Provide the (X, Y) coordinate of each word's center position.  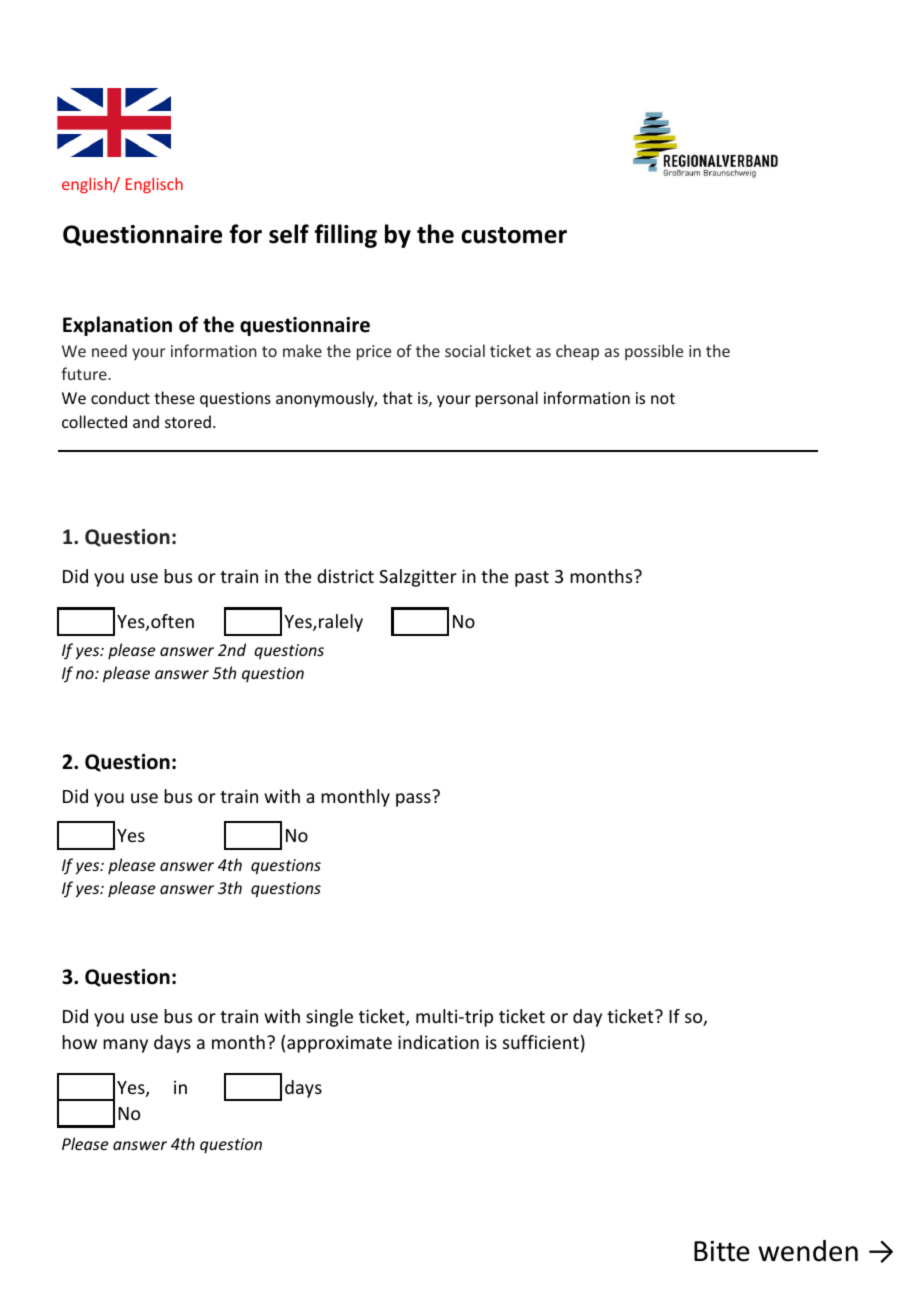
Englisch (154, 185)
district (345, 576)
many (125, 1046)
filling (346, 236)
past (532, 579)
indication (438, 1042)
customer (514, 235)
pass (413, 800)
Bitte (722, 1251)
